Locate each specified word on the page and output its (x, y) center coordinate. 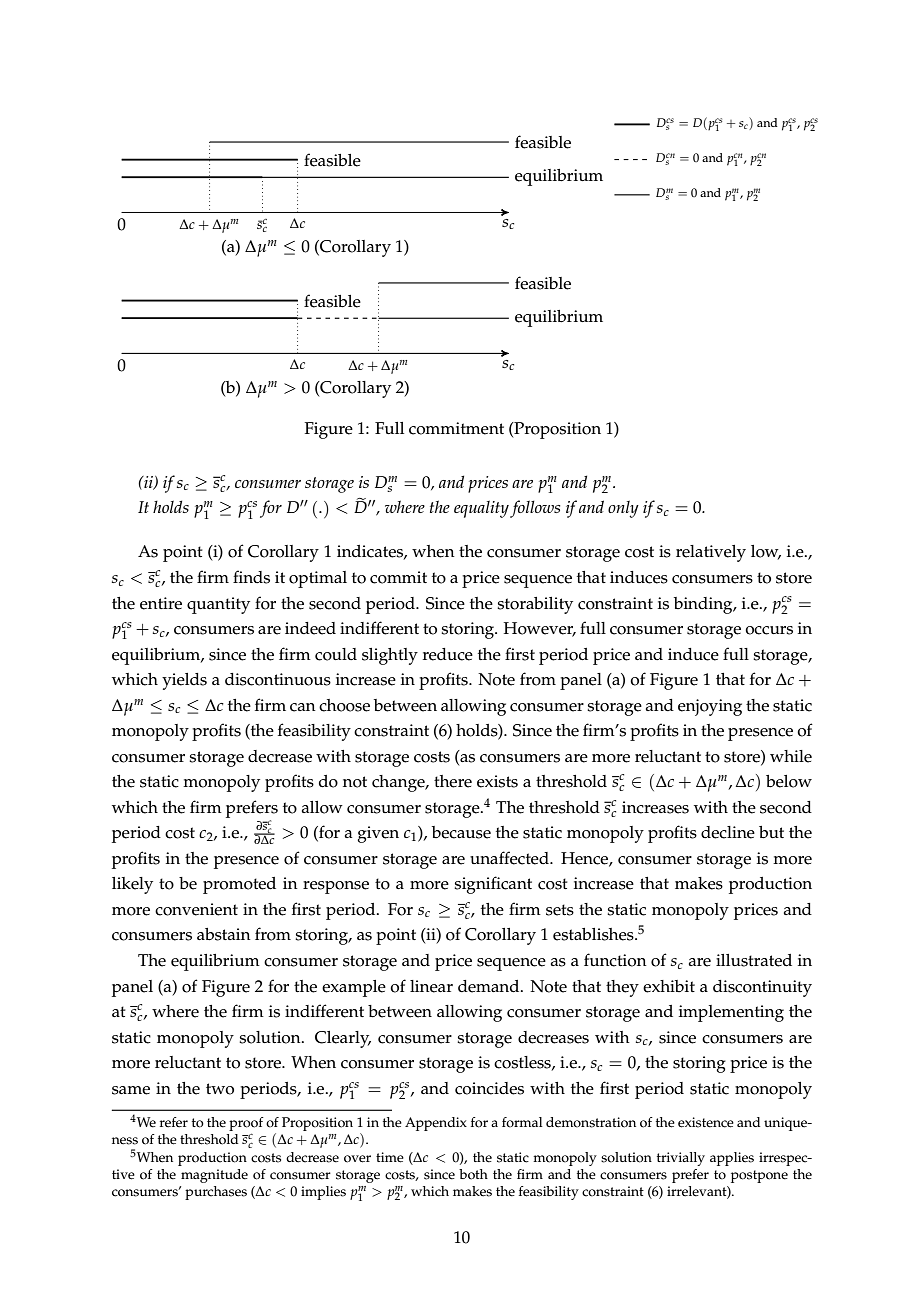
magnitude (214, 1176)
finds (251, 577)
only (623, 509)
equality (481, 509)
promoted (239, 885)
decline (728, 832)
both (473, 1174)
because (461, 832)
